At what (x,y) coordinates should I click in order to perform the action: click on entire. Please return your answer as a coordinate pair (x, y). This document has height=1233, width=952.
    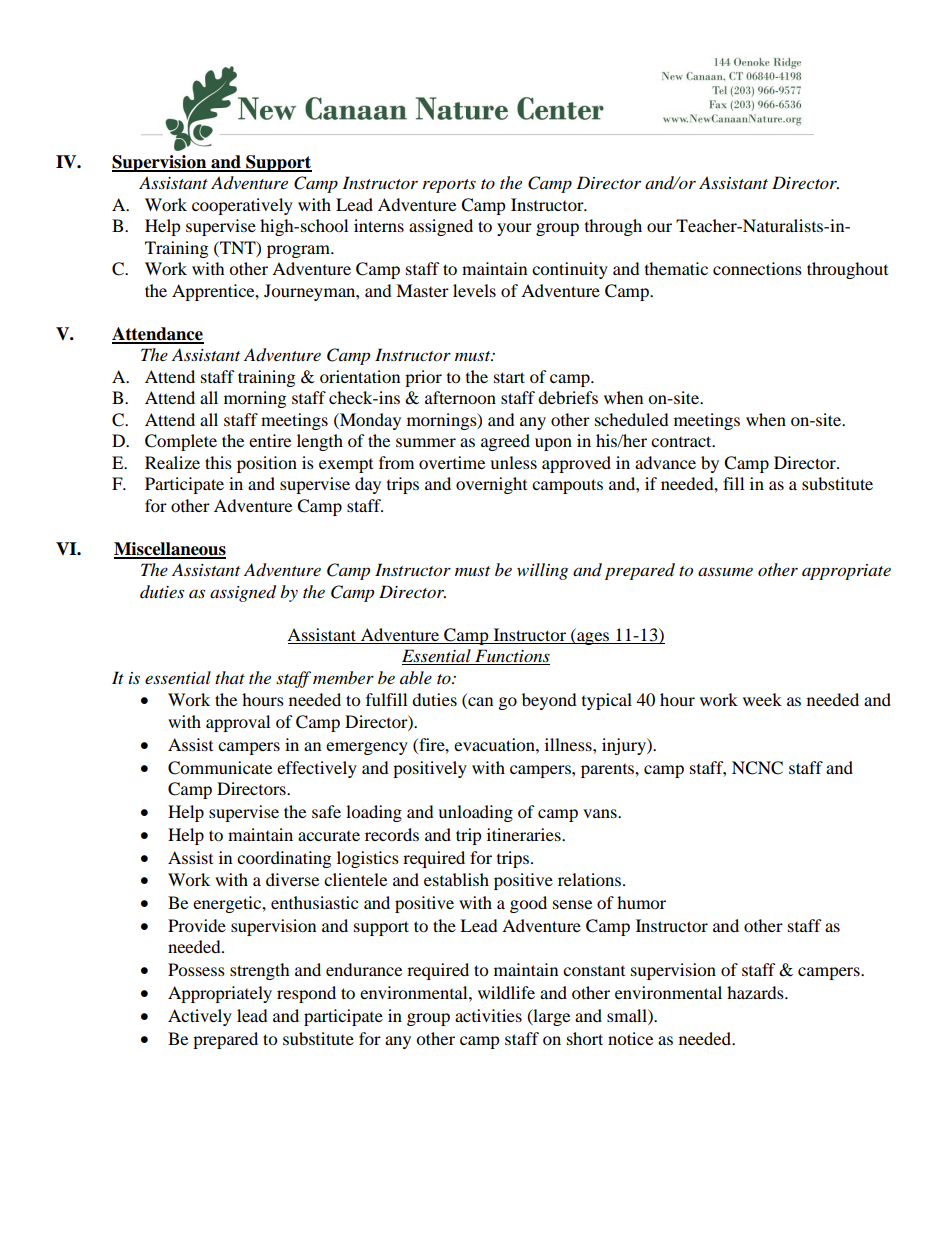
    Looking at the image, I should click on (270, 440).
